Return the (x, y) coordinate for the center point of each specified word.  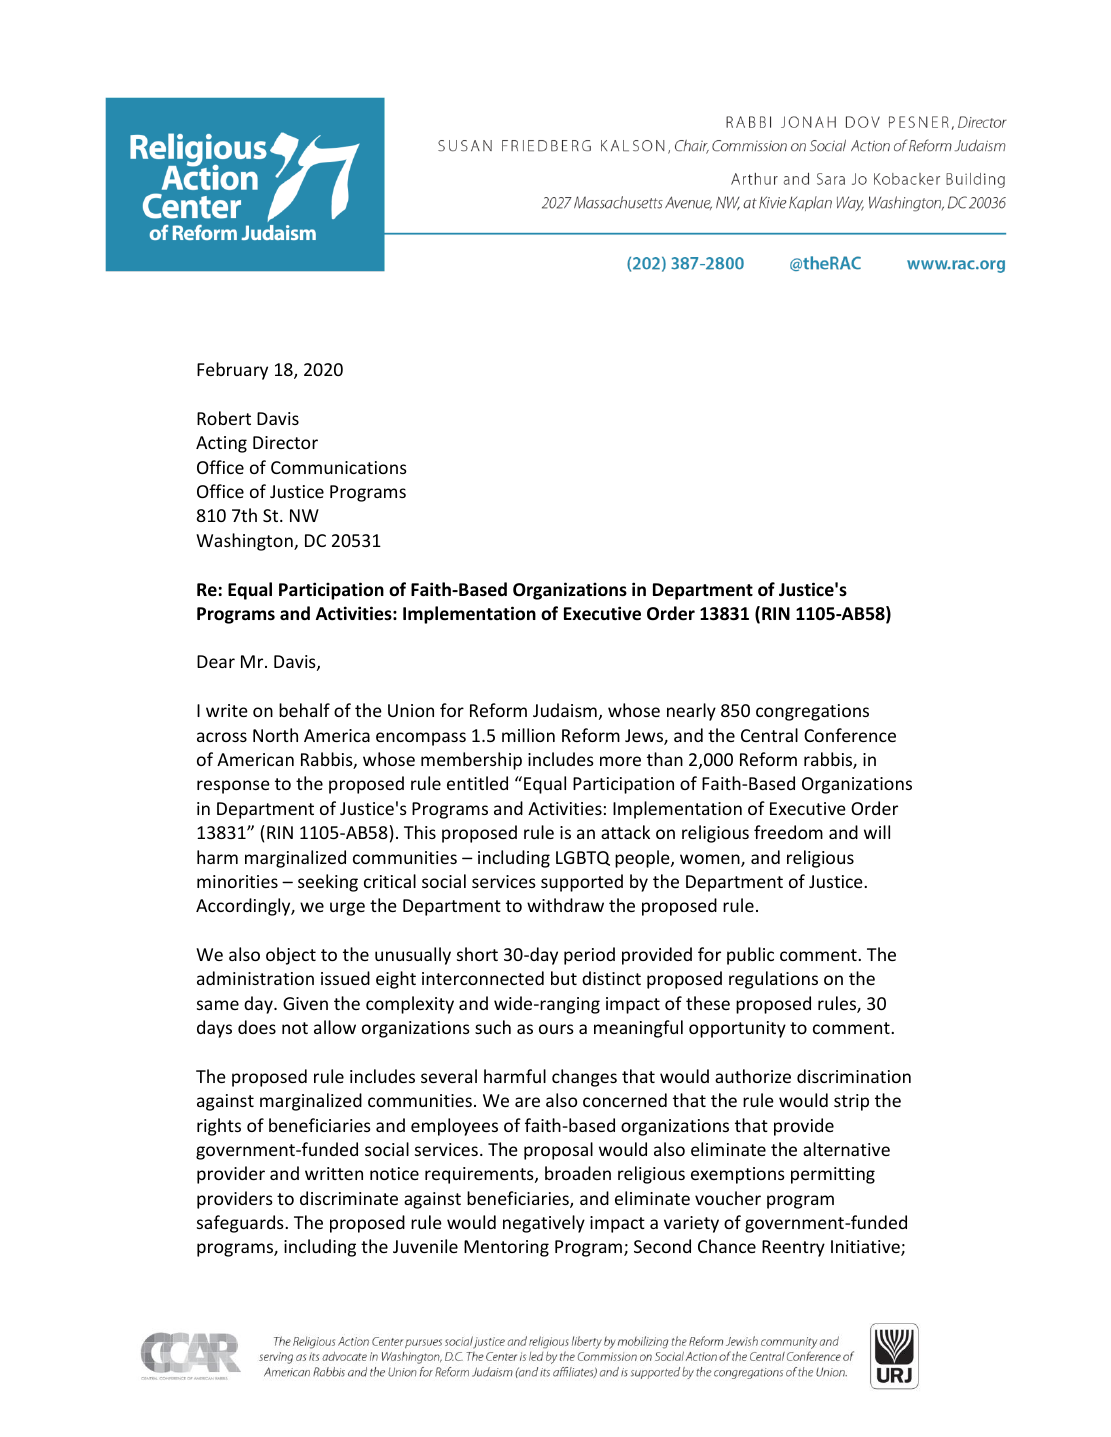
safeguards (241, 1224)
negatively (544, 1224)
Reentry (793, 1248)
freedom (788, 832)
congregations (812, 712)
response (233, 787)
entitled (477, 783)
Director (285, 442)
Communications (339, 467)
